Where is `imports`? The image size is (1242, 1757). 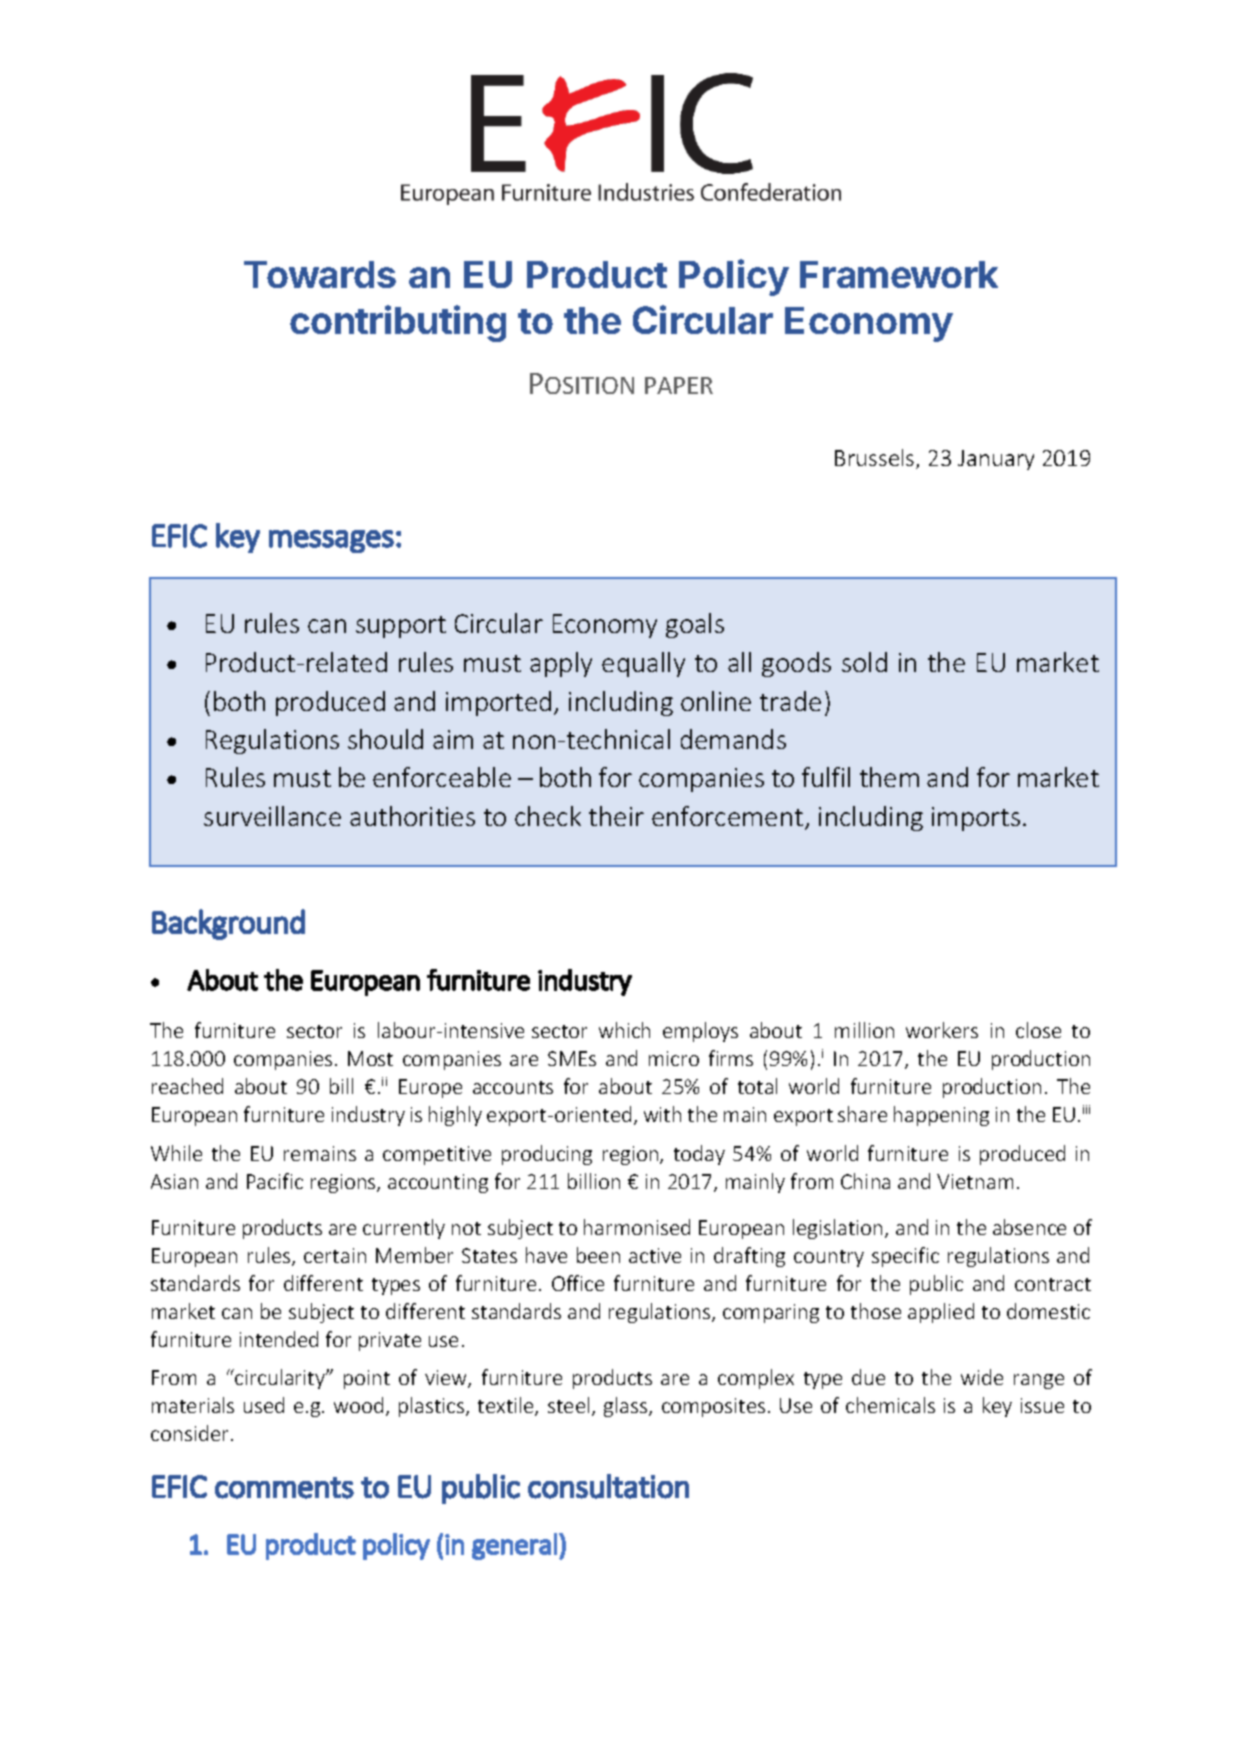 imports is located at coordinates (976, 819).
